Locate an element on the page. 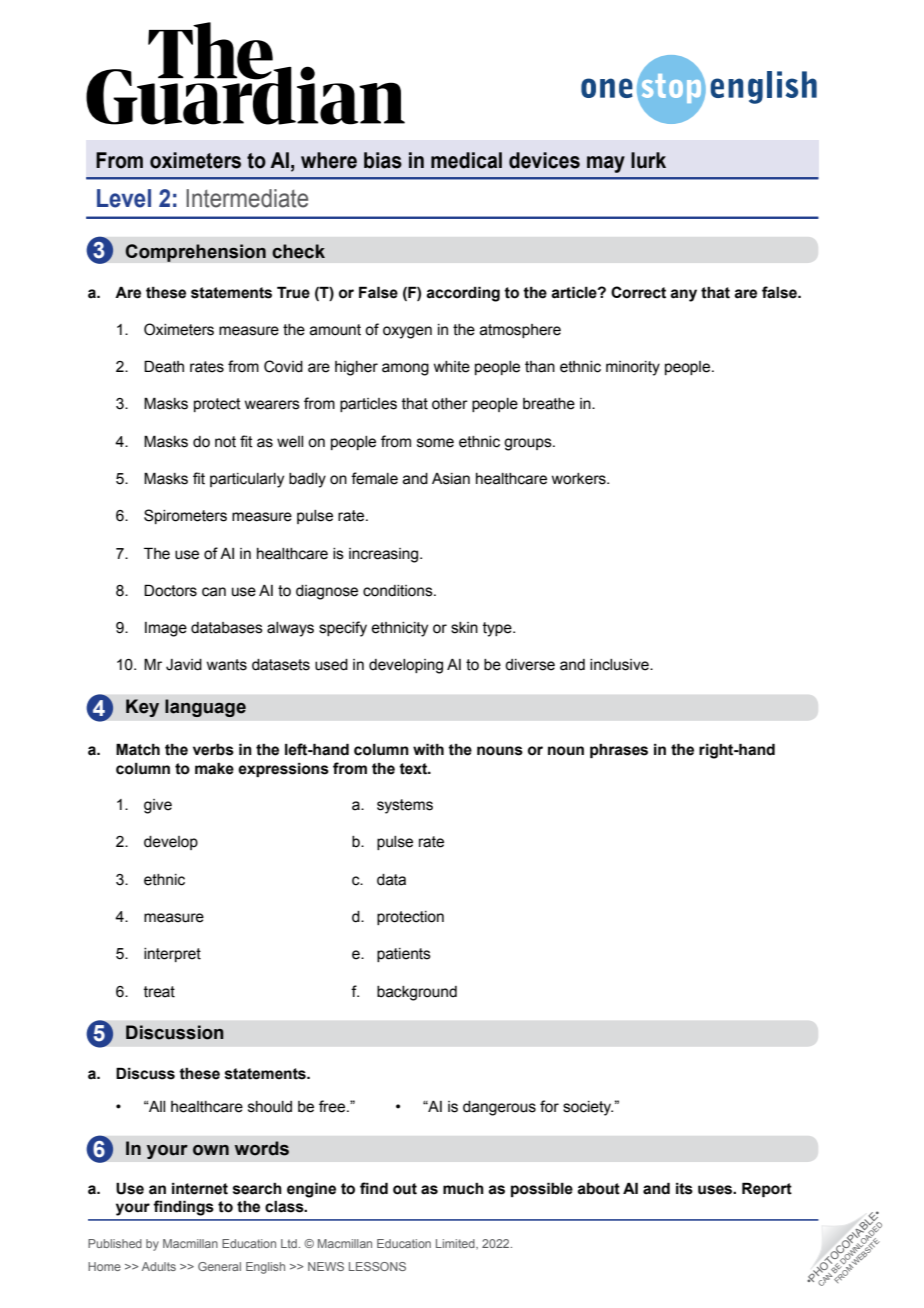 This page has height=1308, width=924. interpret is located at coordinates (172, 955).
